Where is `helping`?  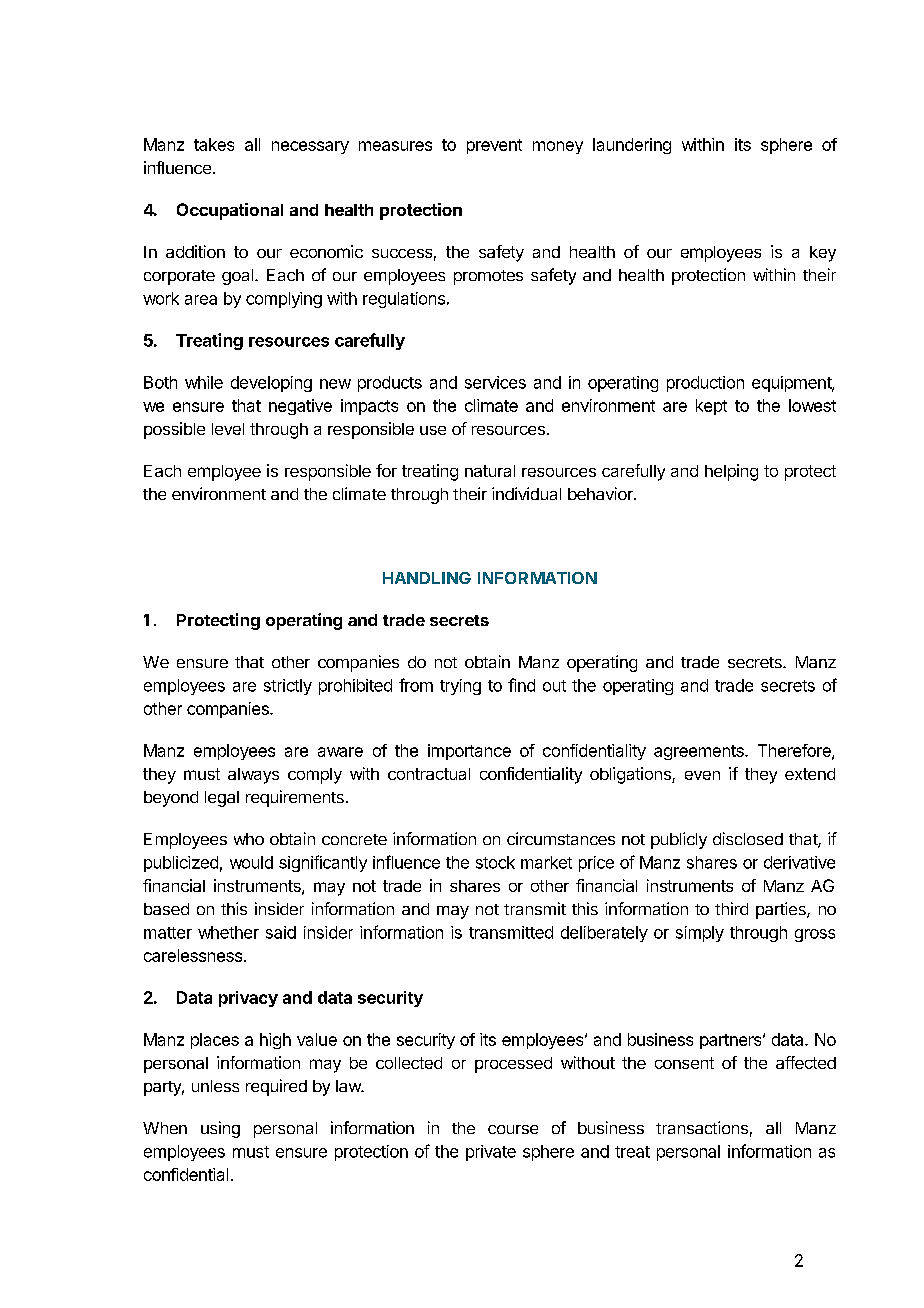
helping is located at coordinates (731, 472).
